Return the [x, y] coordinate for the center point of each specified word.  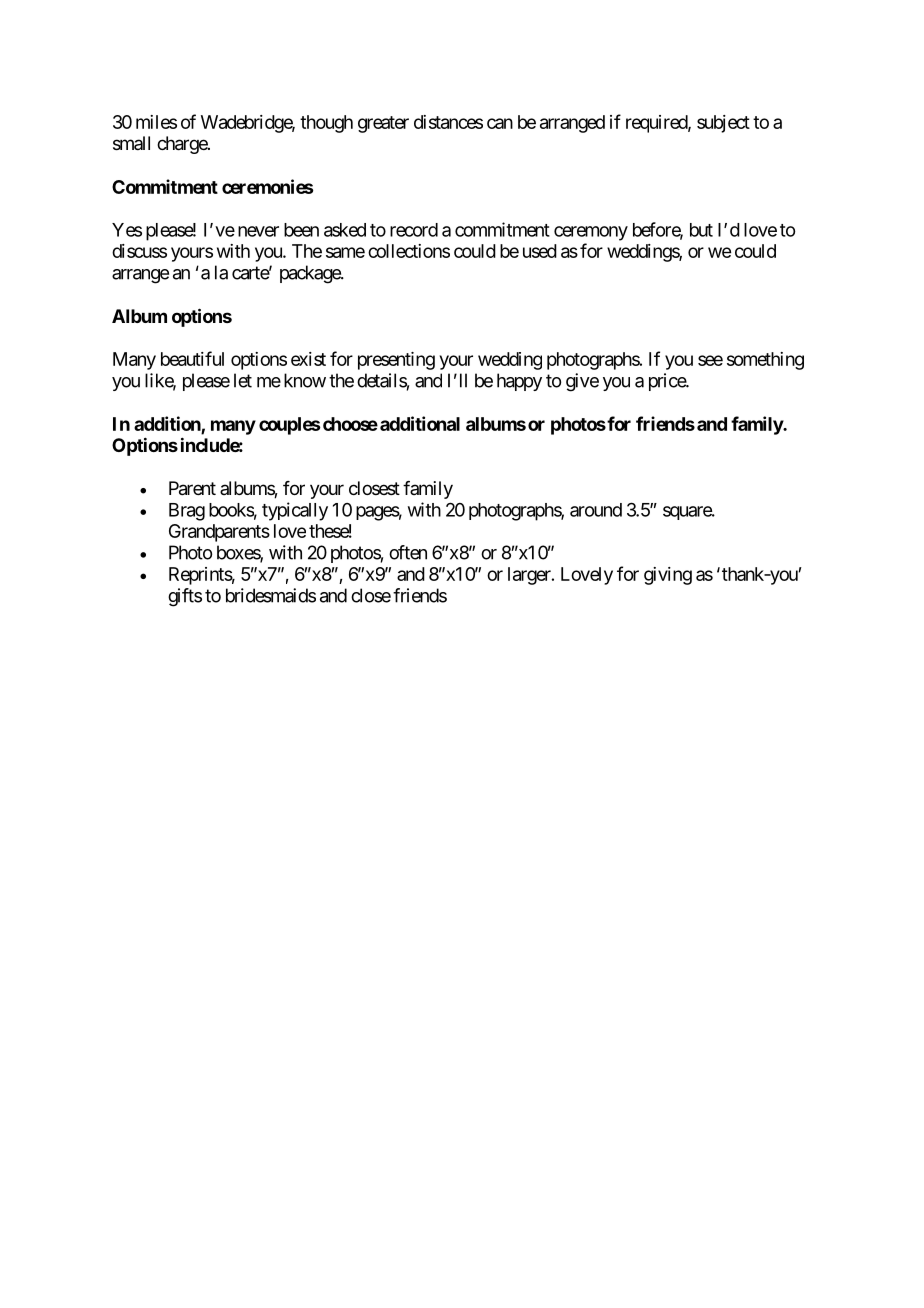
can [500, 123]
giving [668, 576]
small [131, 143]
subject [723, 124]
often [408, 552]
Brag [187, 512]
